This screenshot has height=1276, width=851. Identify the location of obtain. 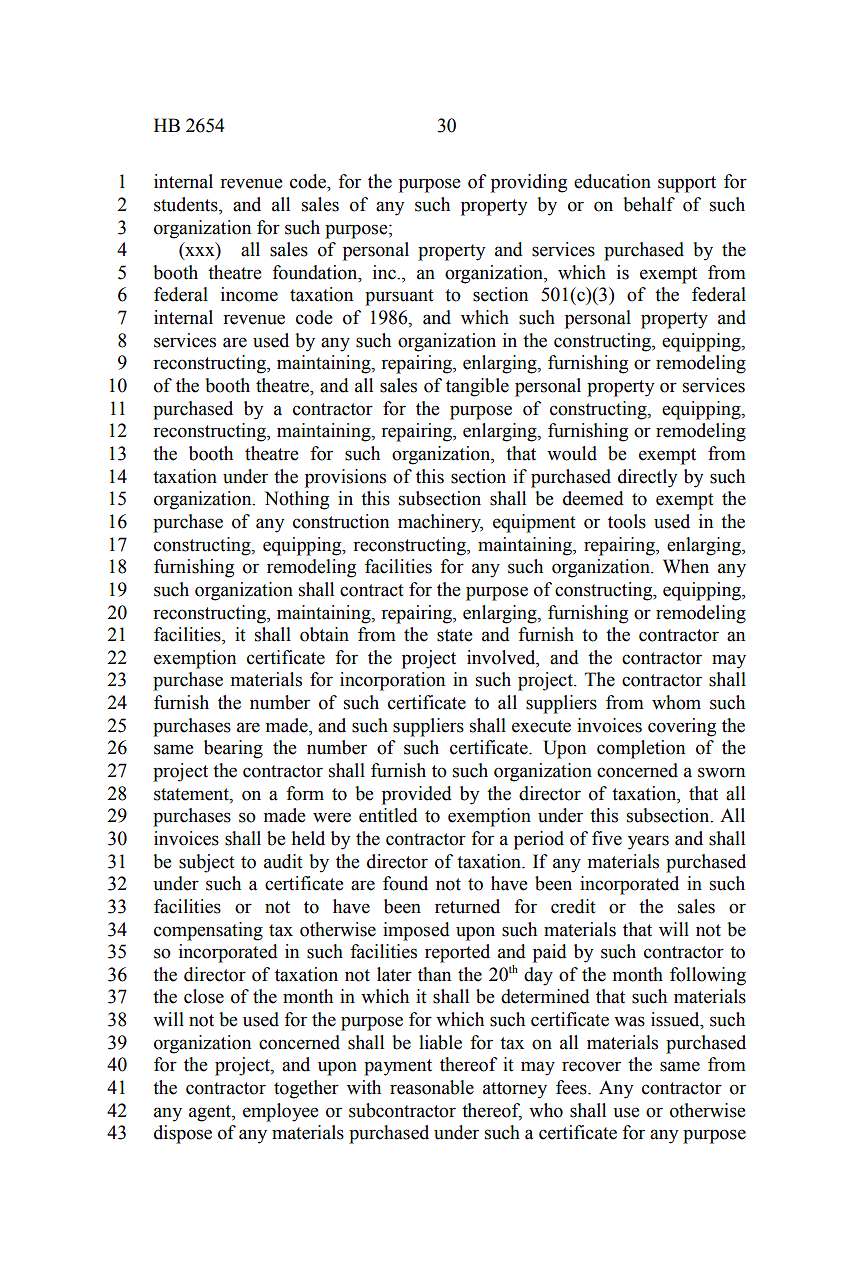
(324, 634).
